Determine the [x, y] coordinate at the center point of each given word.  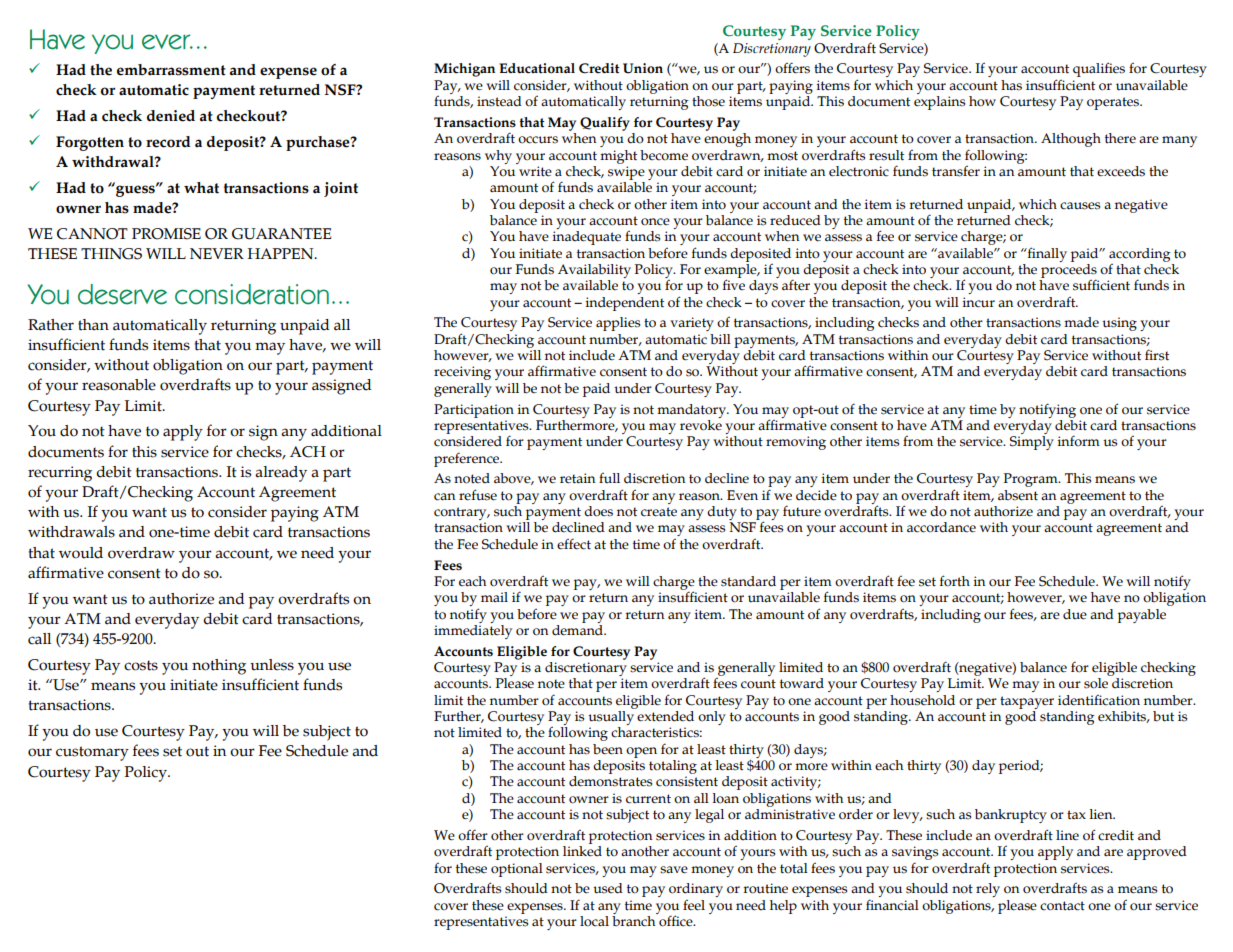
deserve [122, 294]
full [609, 478]
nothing [219, 667]
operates [1114, 103]
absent [1018, 495]
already [281, 474]
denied [171, 116]
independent [624, 304]
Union [643, 68]
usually [612, 718]
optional [517, 870]
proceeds [1069, 270]
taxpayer [1027, 702]
